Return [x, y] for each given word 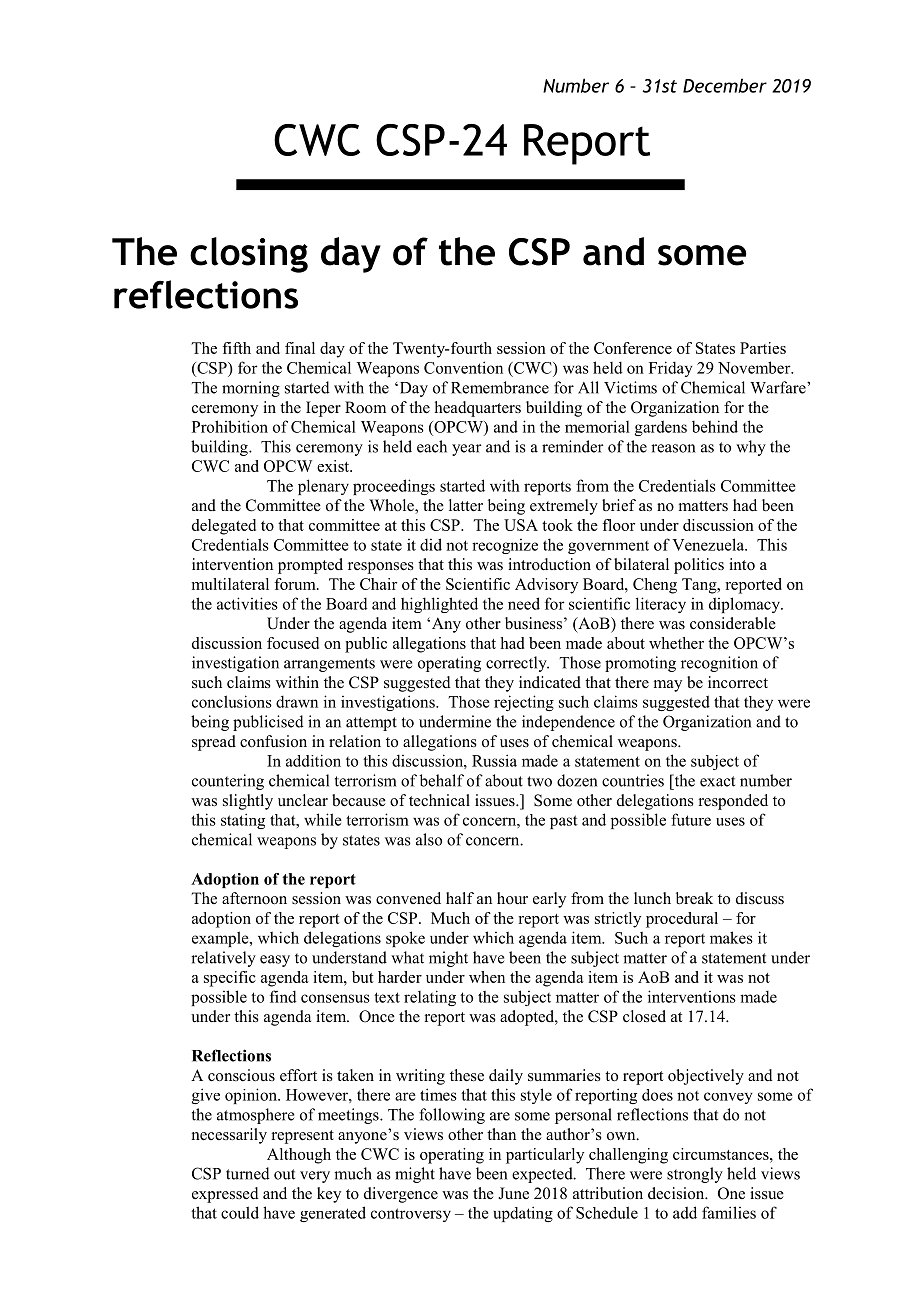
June [513, 1193]
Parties [763, 348]
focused [293, 643]
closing [249, 255]
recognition [719, 664]
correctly [517, 664]
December [725, 85]
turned [248, 1173]
